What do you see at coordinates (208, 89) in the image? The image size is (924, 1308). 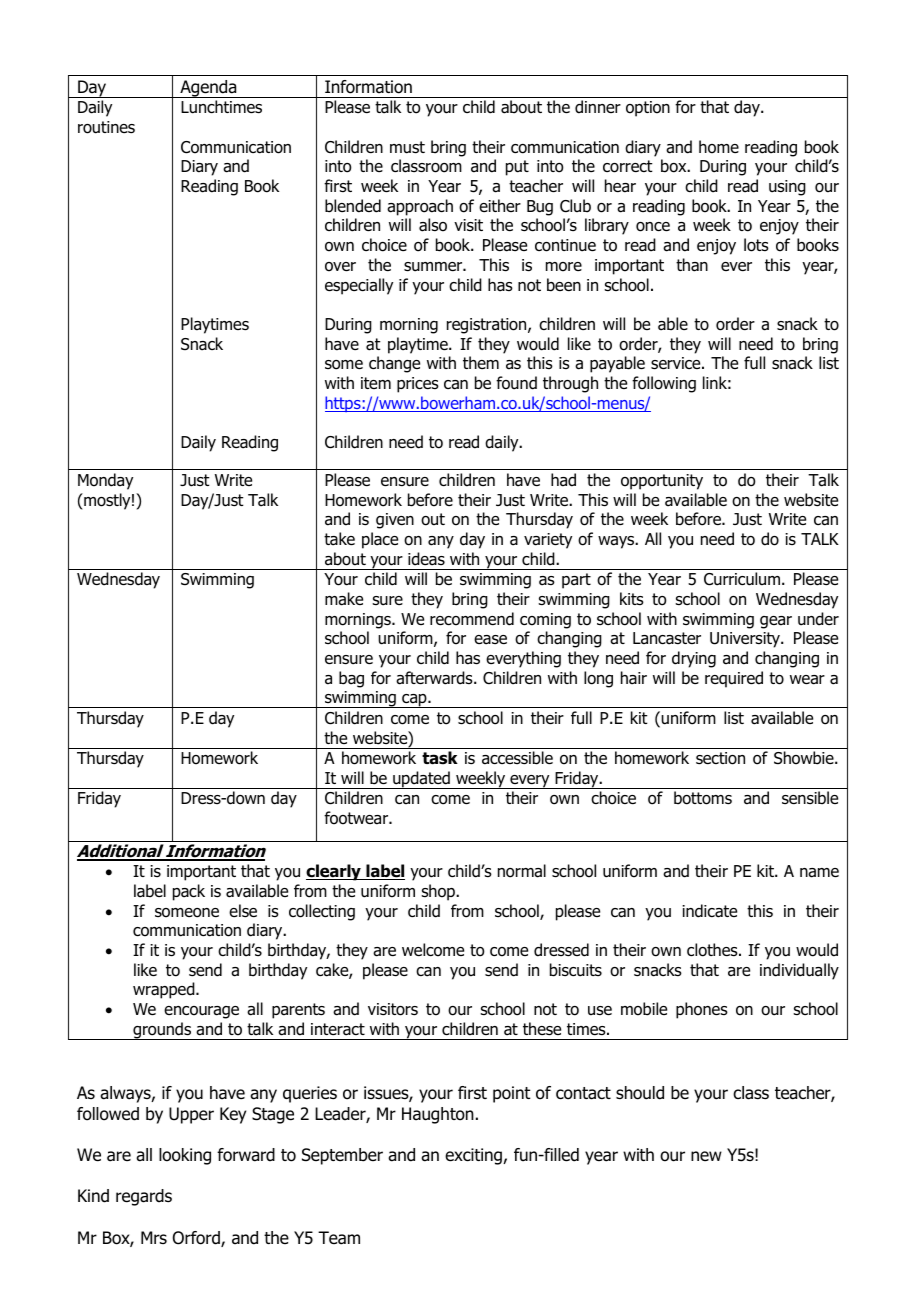 I see `Agenda` at bounding box center [208, 89].
